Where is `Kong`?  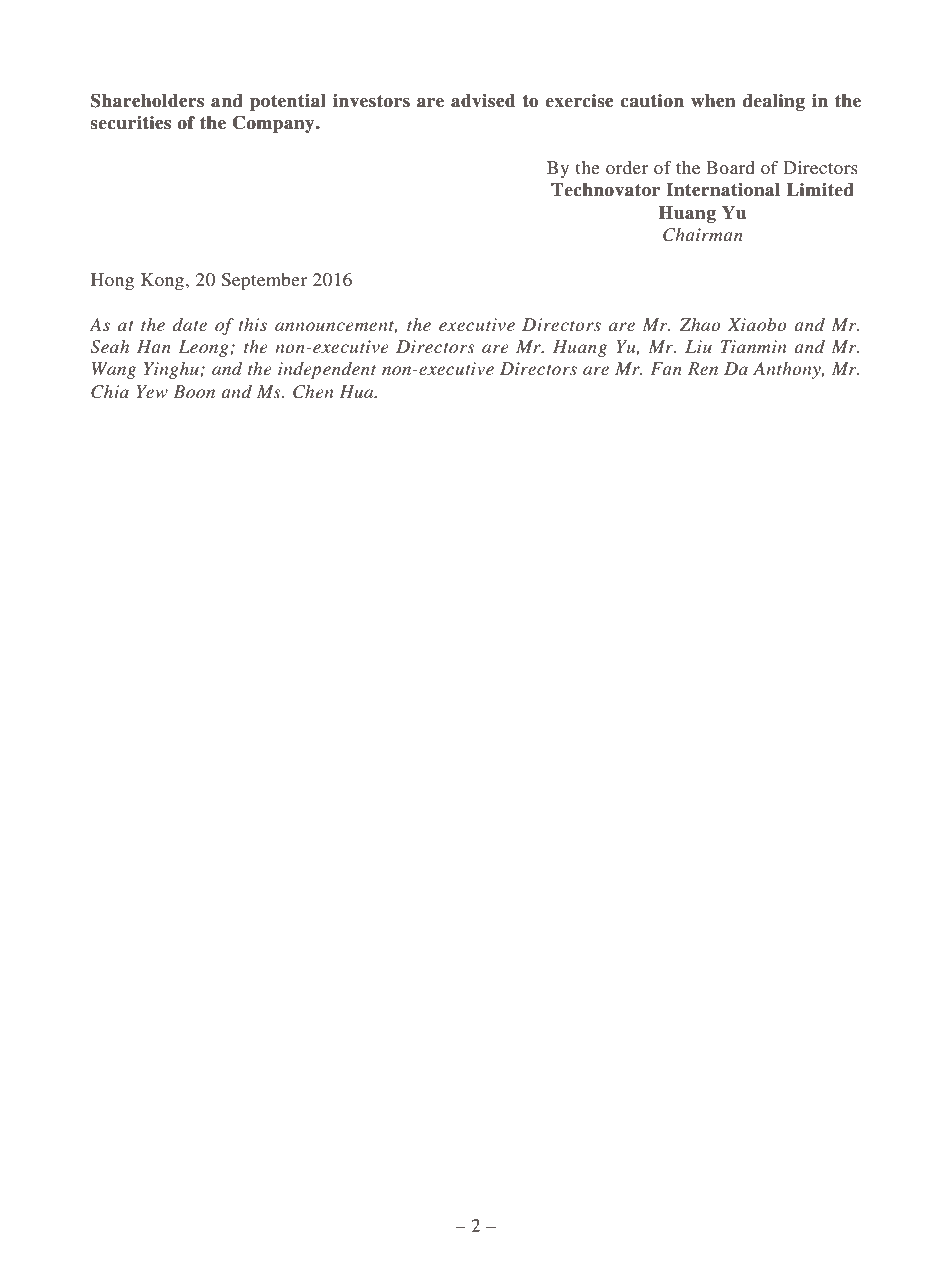
Kong is located at coordinates (162, 281).
